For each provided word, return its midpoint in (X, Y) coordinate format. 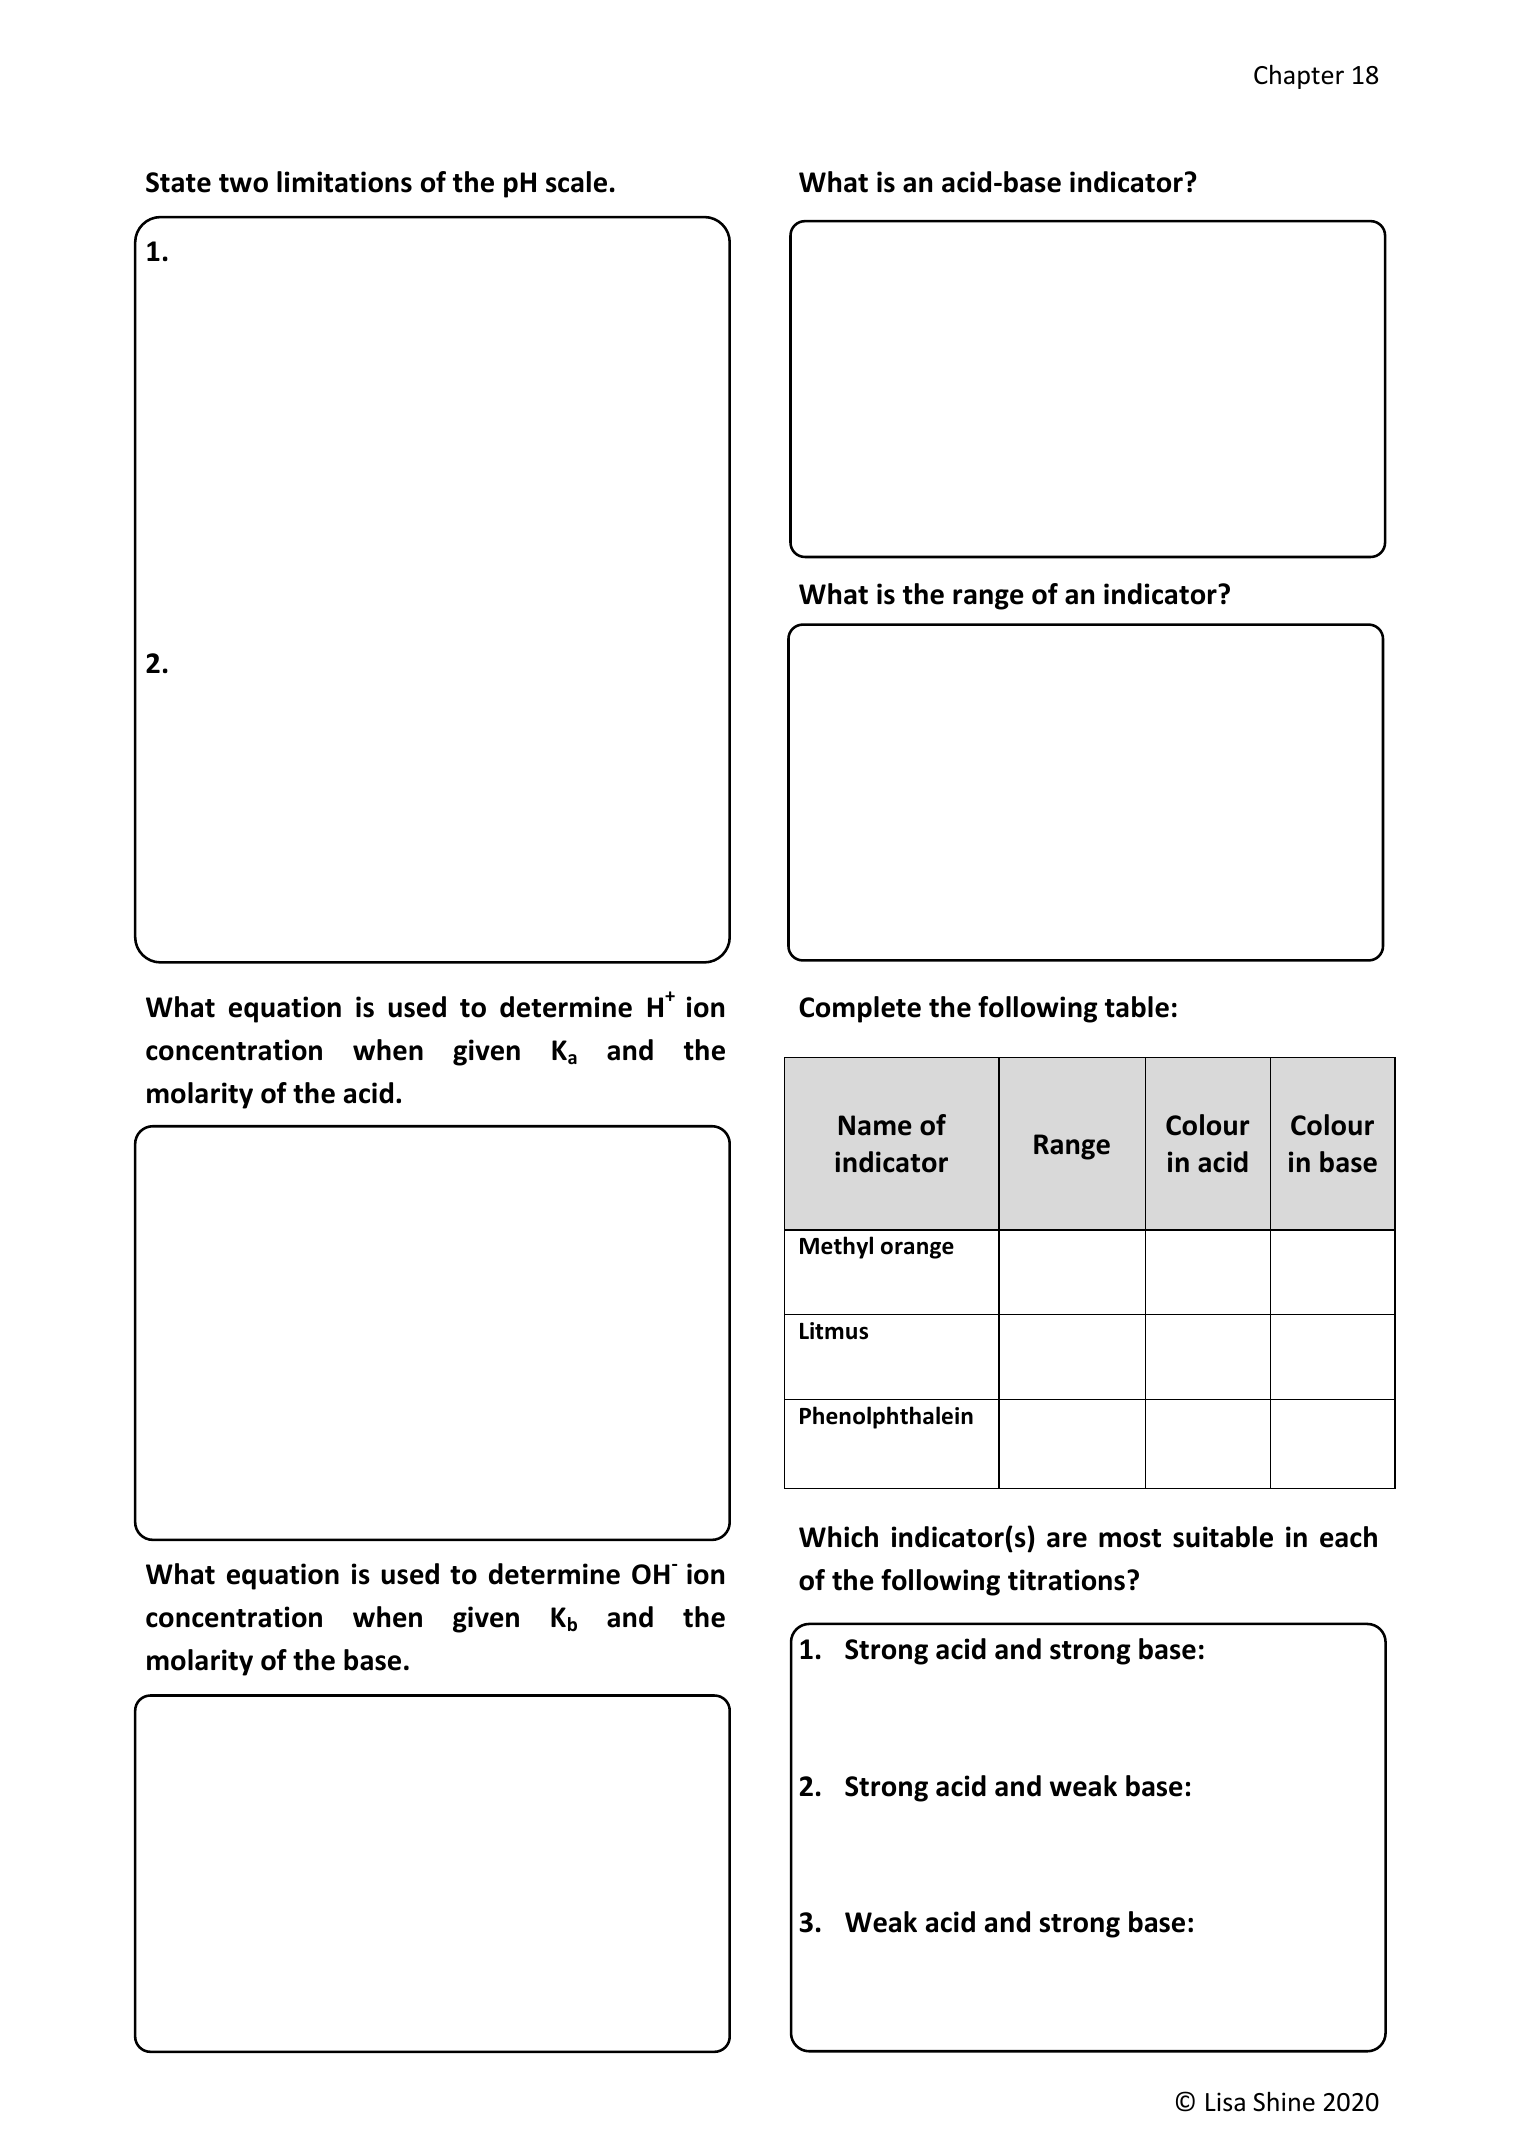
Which (838, 1537)
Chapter (1299, 76)
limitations (344, 182)
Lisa (1225, 2102)
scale (576, 182)
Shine (1284, 2102)
